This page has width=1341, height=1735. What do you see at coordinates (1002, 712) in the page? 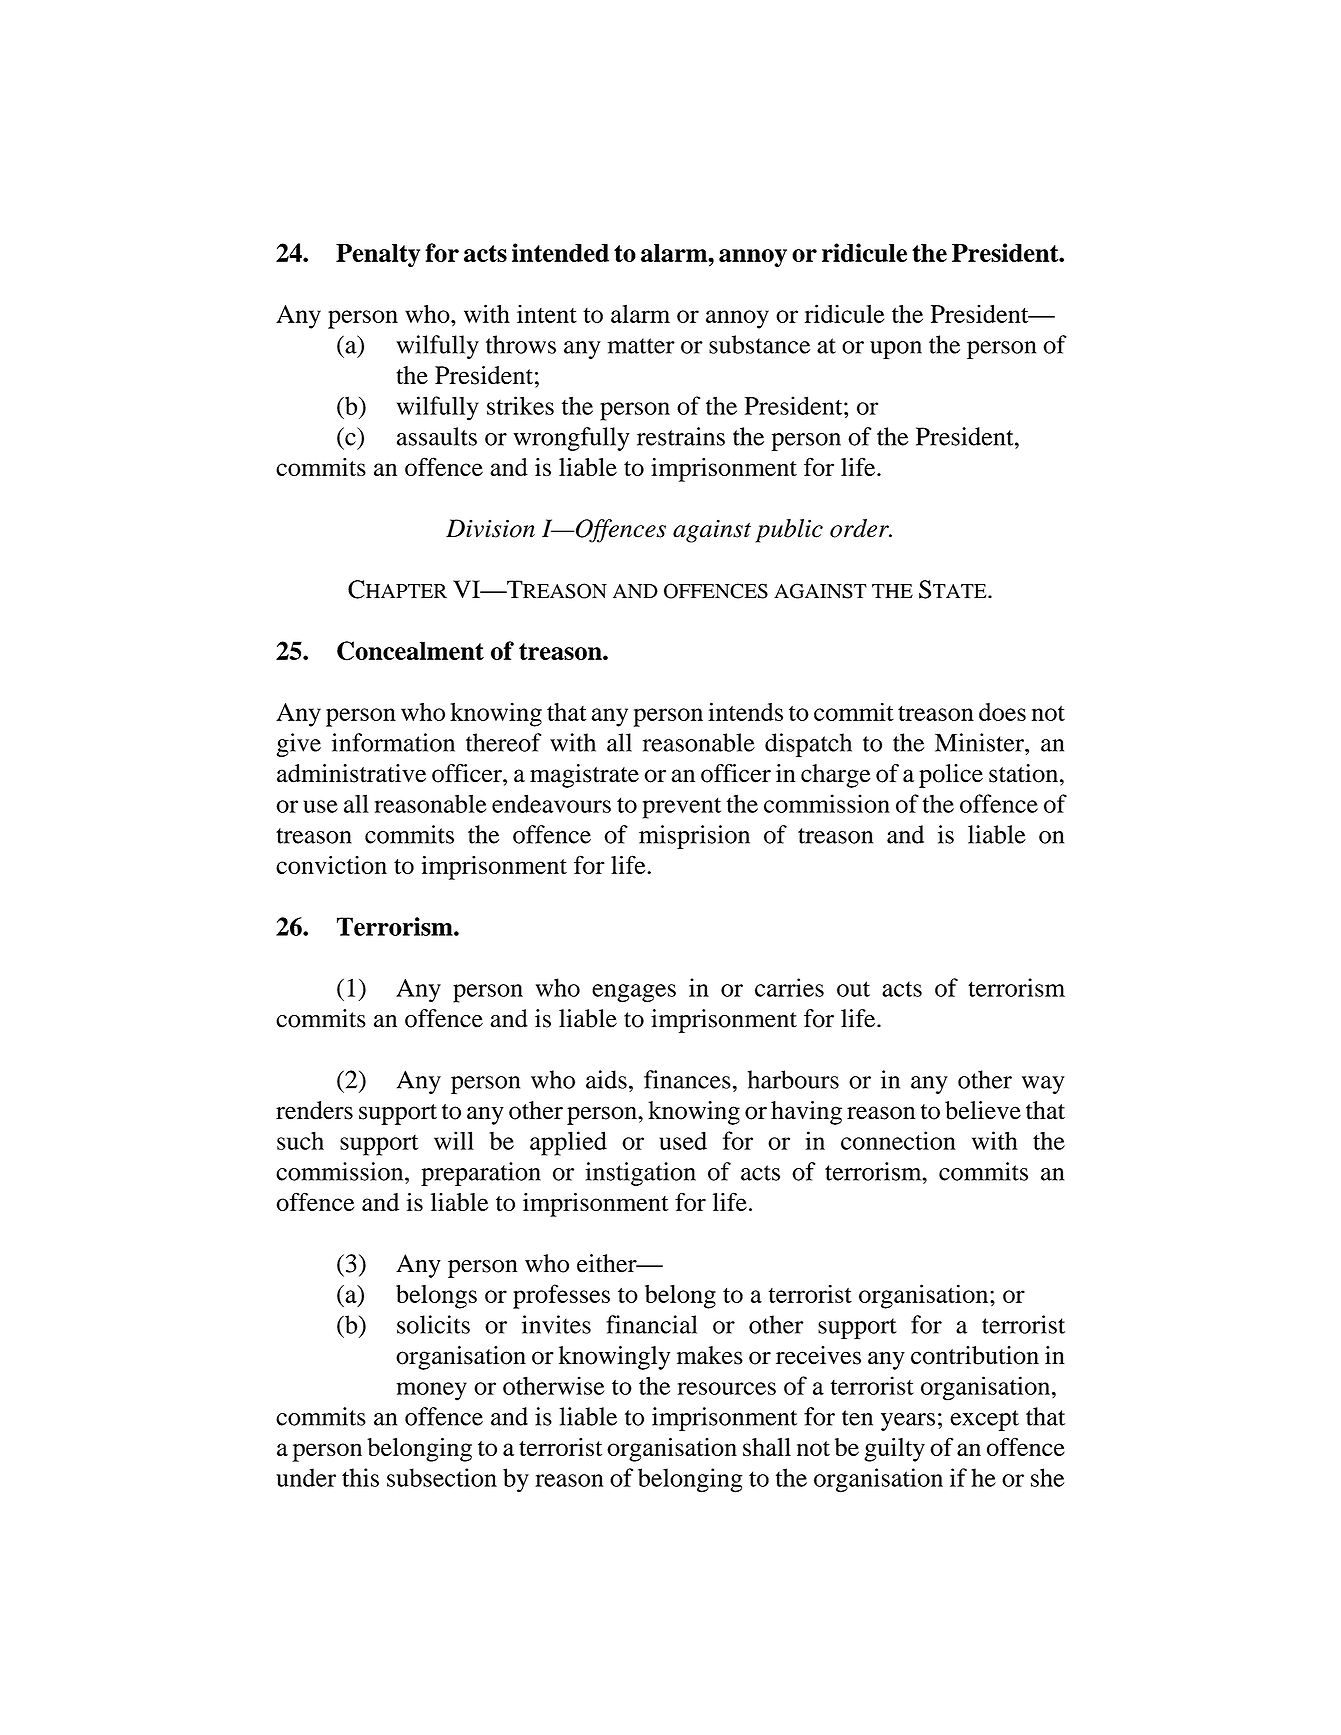
I see `does` at bounding box center [1002, 712].
